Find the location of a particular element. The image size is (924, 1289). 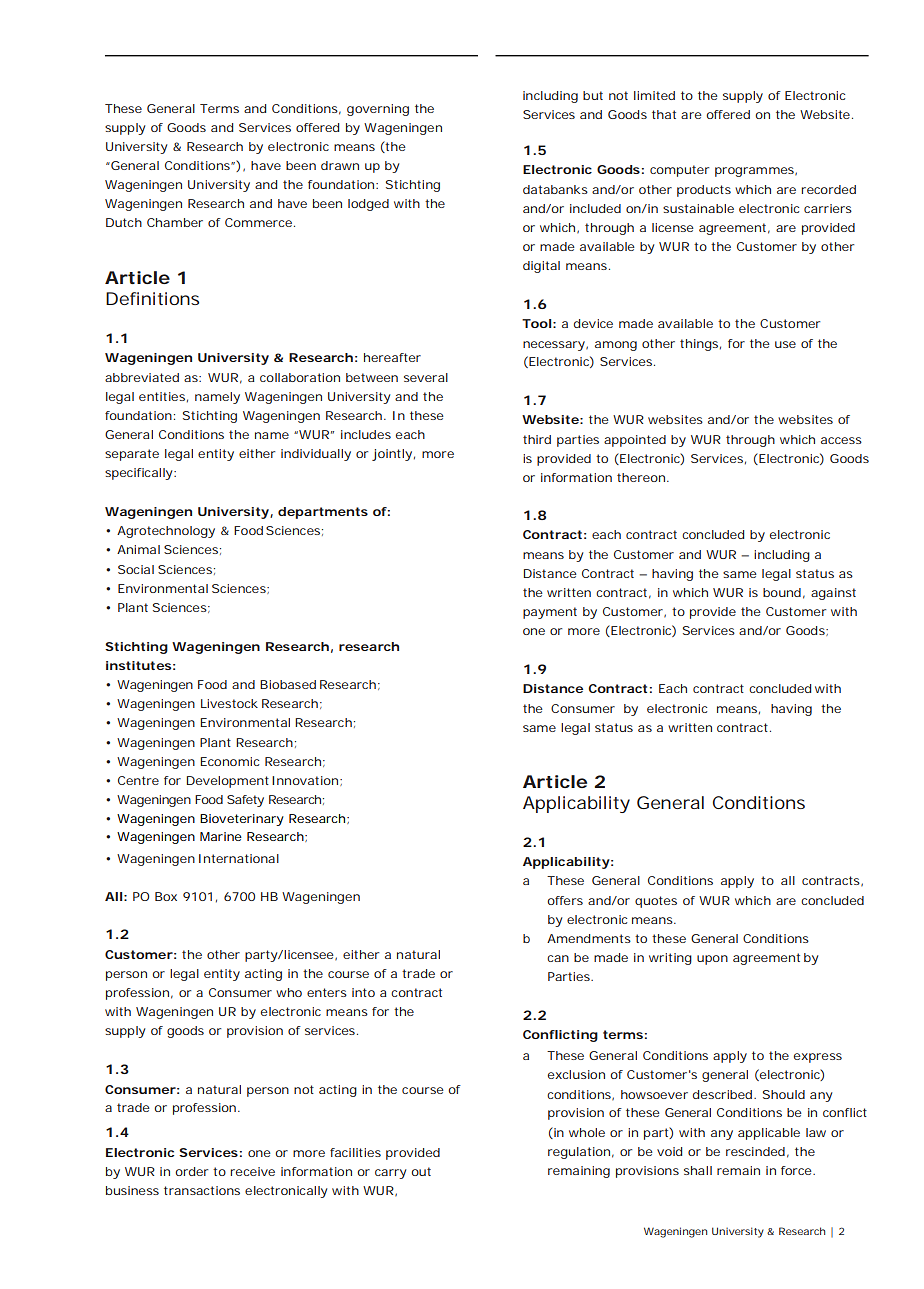

abbreviated is located at coordinates (142, 377).
